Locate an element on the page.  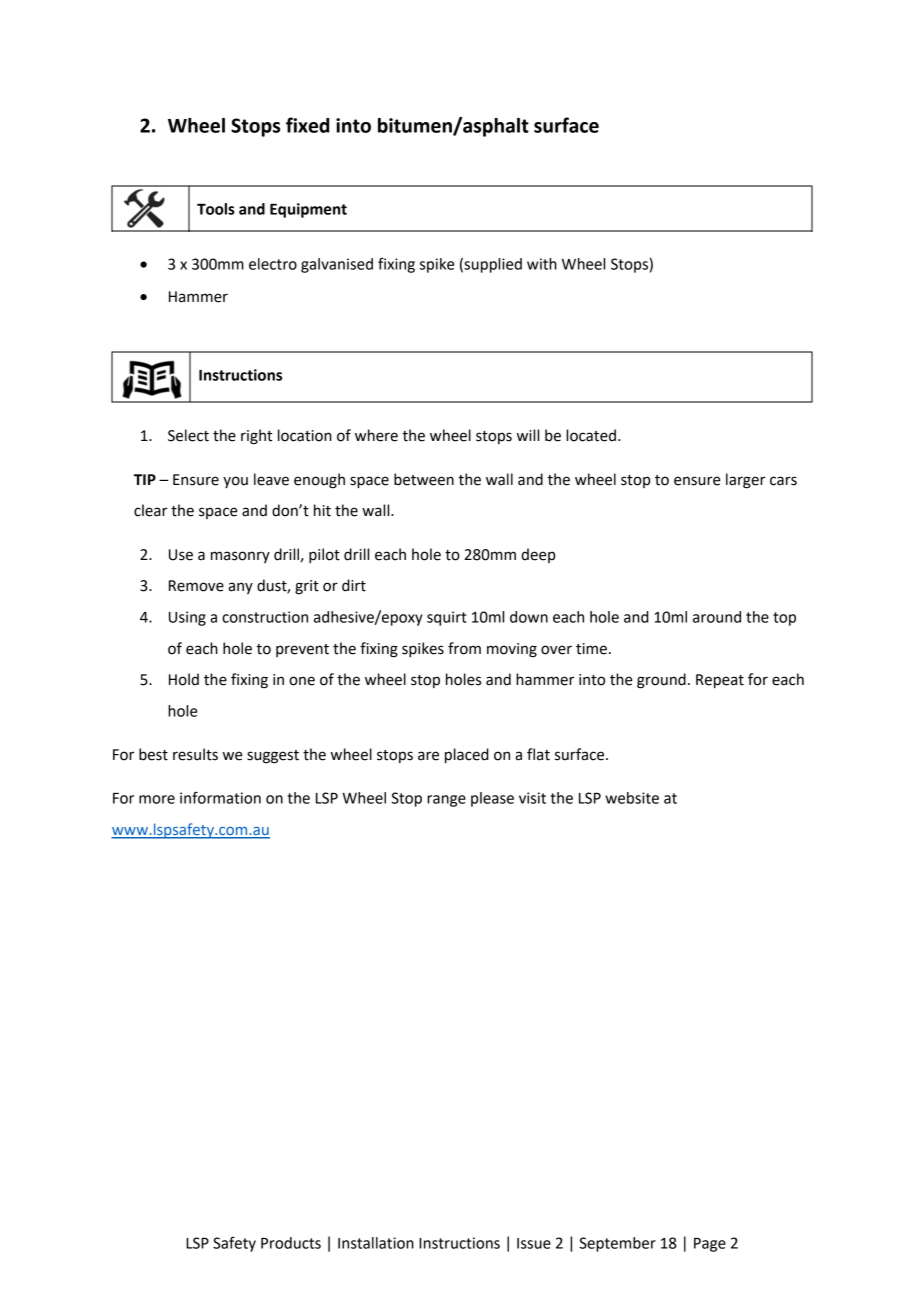
located is located at coordinates (591, 435).
